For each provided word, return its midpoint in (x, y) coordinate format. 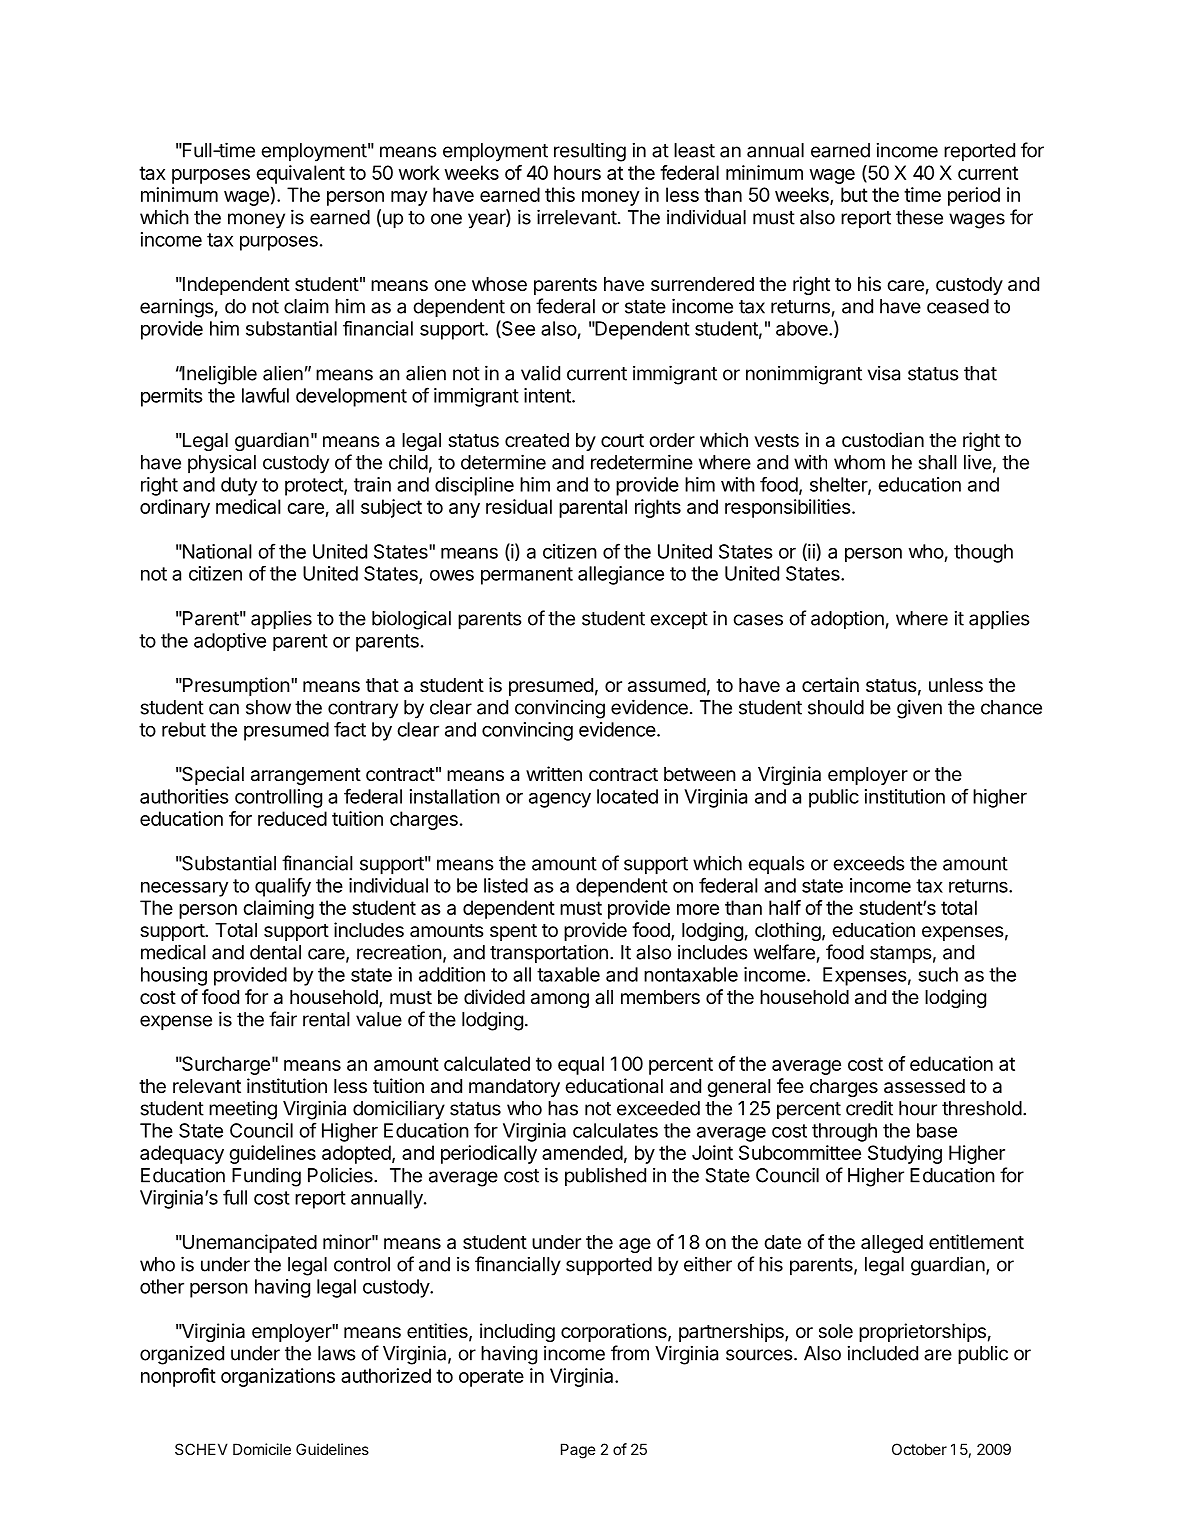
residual (519, 506)
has (563, 1108)
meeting (243, 1110)
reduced (292, 818)
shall (938, 462)
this (560, 194)
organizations (278, 1377)
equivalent (300, 174)
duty (239, 486)
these (919, 217)
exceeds (869, 863)
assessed (924, 1086)
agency (560, 800)
